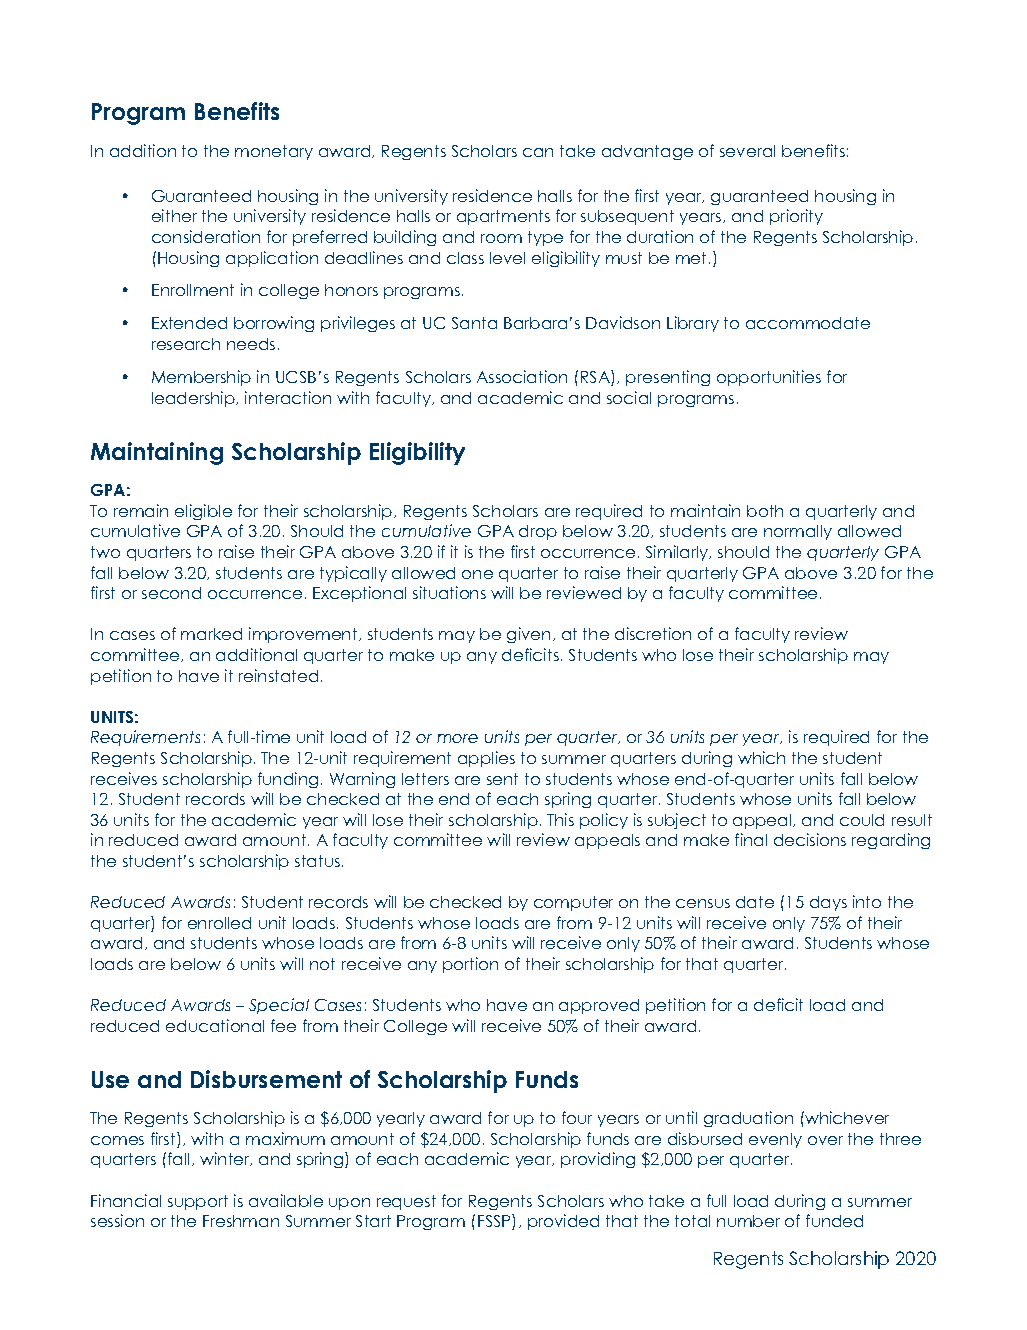 This screenshot has height=1330, width=1027. Describe the element at coordinates (834, 1220) in the screenshot. I see `funded` at that location.
